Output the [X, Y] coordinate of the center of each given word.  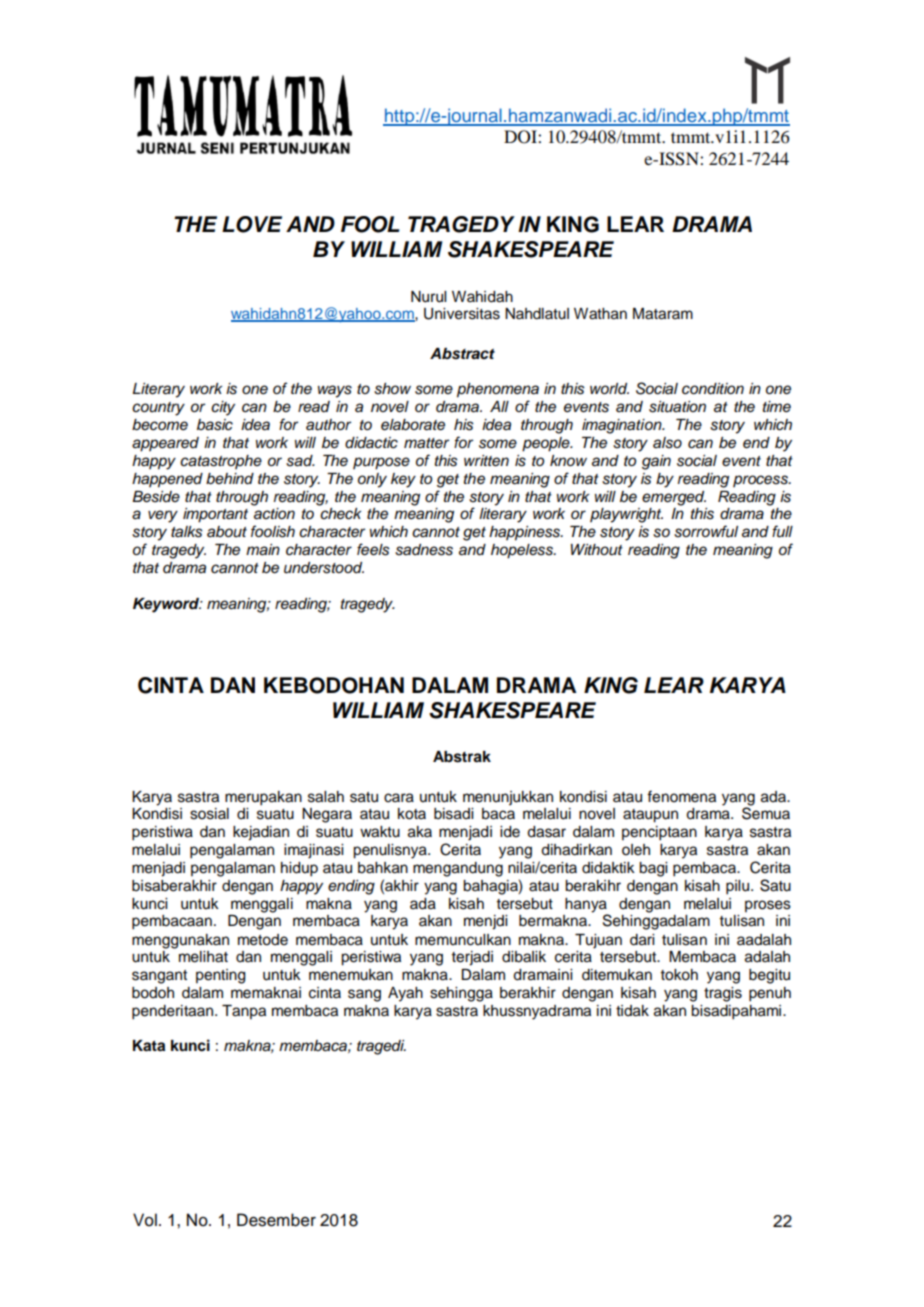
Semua [766, 812]
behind [230, 479]
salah [326, 797]
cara [399, 798]
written [486, 461]
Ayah [405, 994]
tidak [632, 1011]
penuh [770, 994]
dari [642, 940]
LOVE [252, 224]
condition [713, 389]
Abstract [462, 354]
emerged [674, 498]
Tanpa [244, 1012]
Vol [145, 1220]
